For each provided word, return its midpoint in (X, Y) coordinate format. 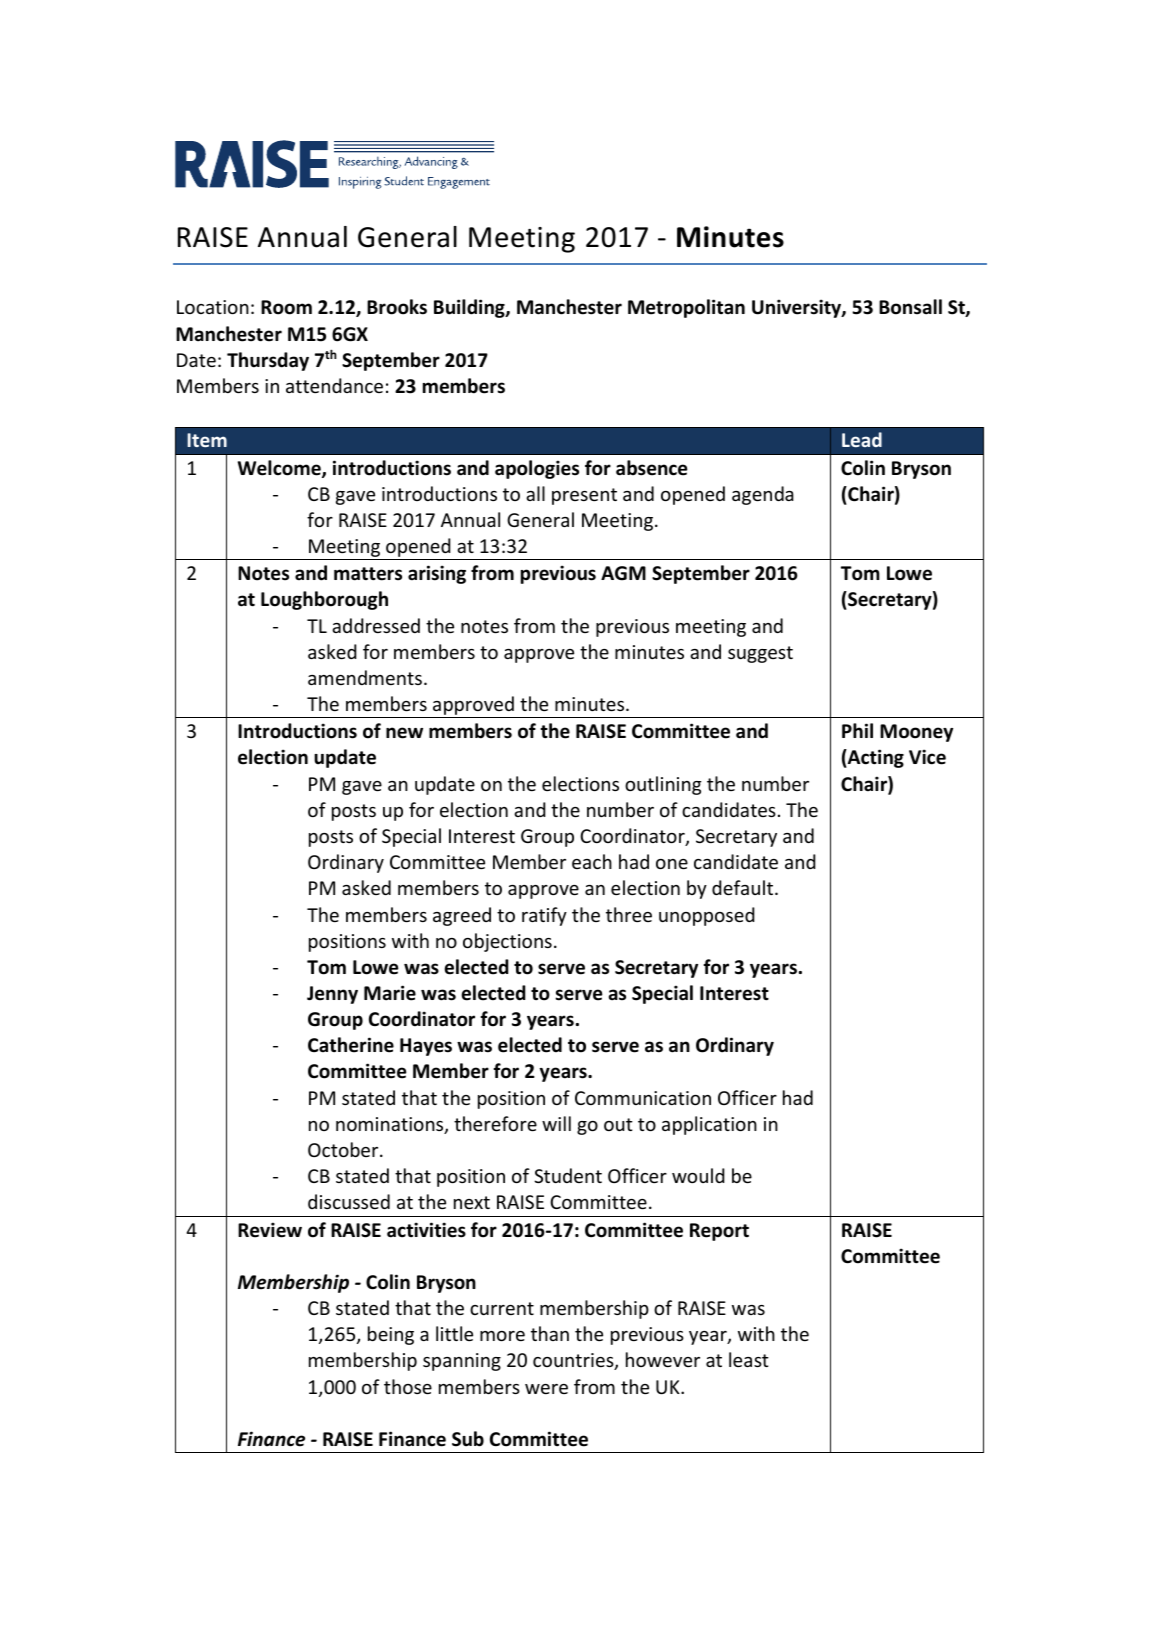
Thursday (268, 361)
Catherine (351, 1045)
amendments (365, 677)
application (709, 1125)
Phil (857, 730)
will (556, 1123)
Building (470, 308)
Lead (862, 439)
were (546, 1389)
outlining (663, 785)
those (408, 1386)
